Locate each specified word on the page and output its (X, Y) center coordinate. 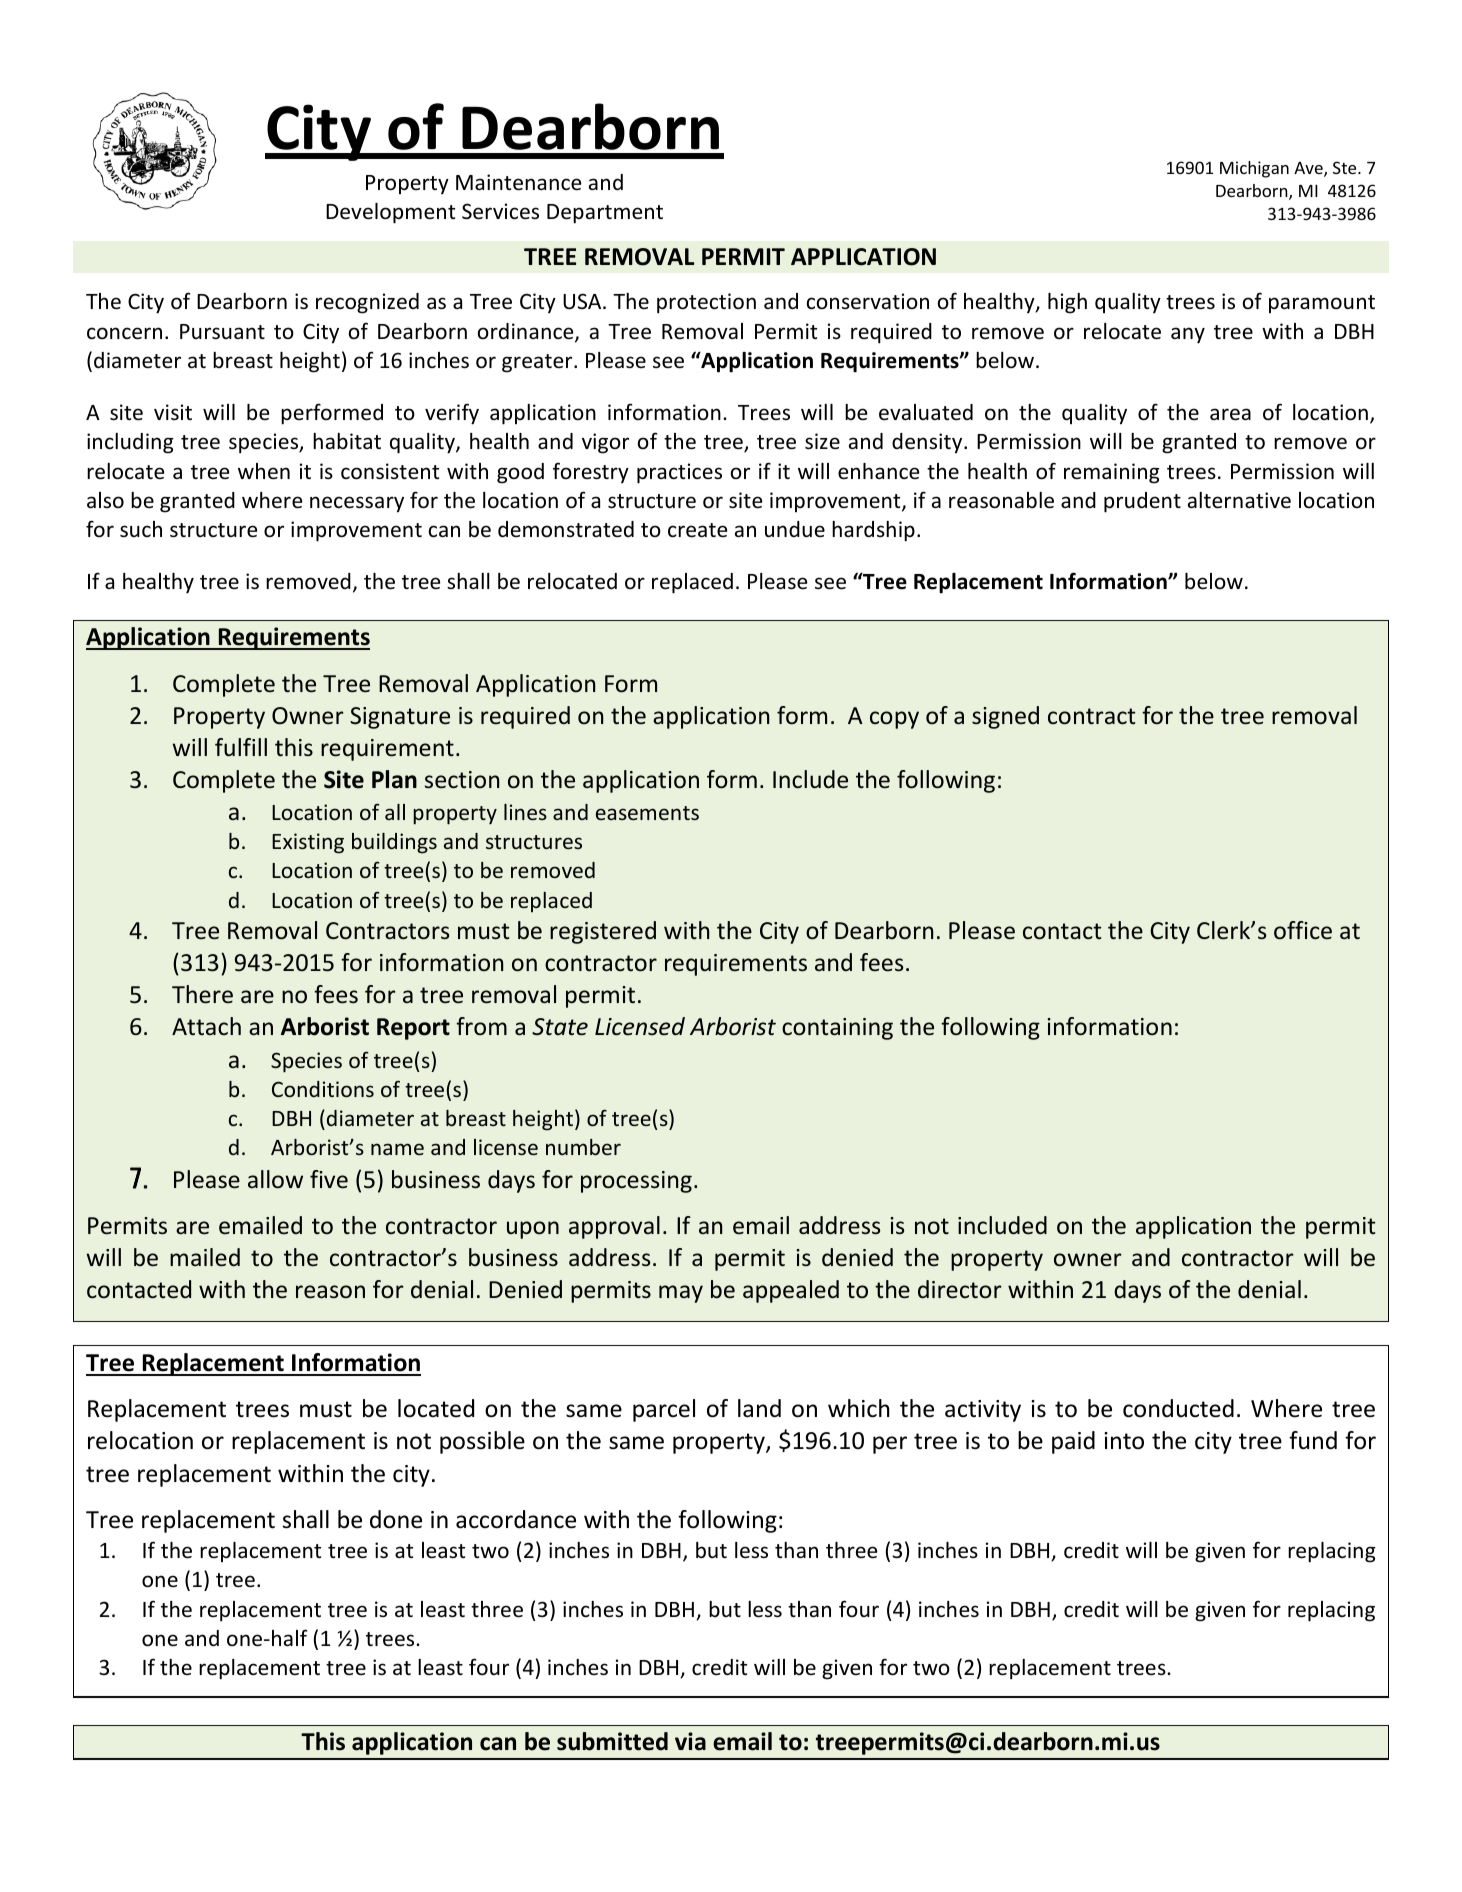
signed (1005, 717)
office (1303, 930)
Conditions (323, 1089)
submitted (612, 1741)
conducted (1178, 1408)
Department (605, 214)
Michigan (1254, 169)
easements (647, 813)
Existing (308, 843)
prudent (1142, 502)
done (396, 1519)
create (697, 530)
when (264, 471)
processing (636, 1182)
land (759, 1408)
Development (390, 213)
